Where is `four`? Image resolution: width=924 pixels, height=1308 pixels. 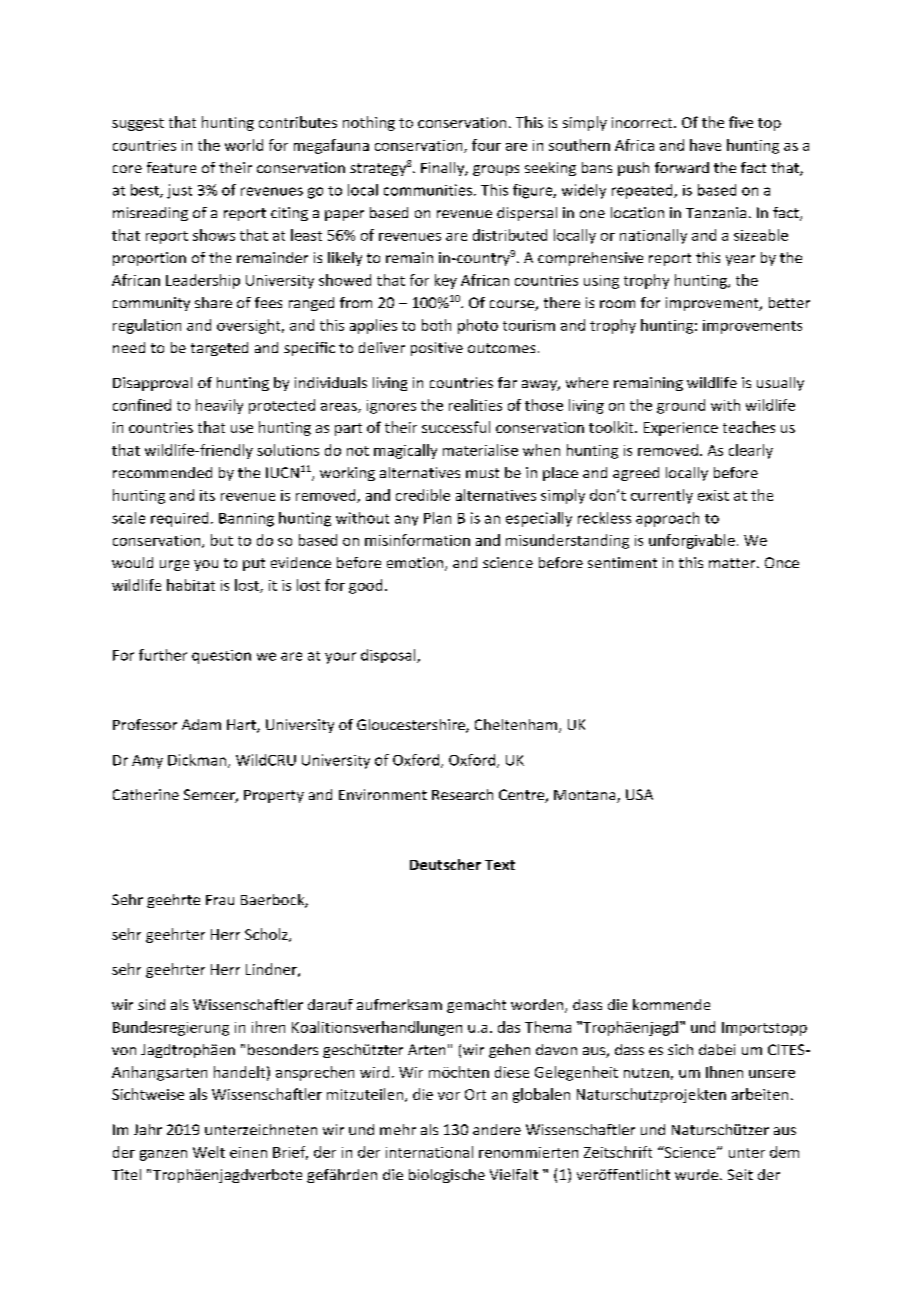 four is located at coordinates (486, 145).
